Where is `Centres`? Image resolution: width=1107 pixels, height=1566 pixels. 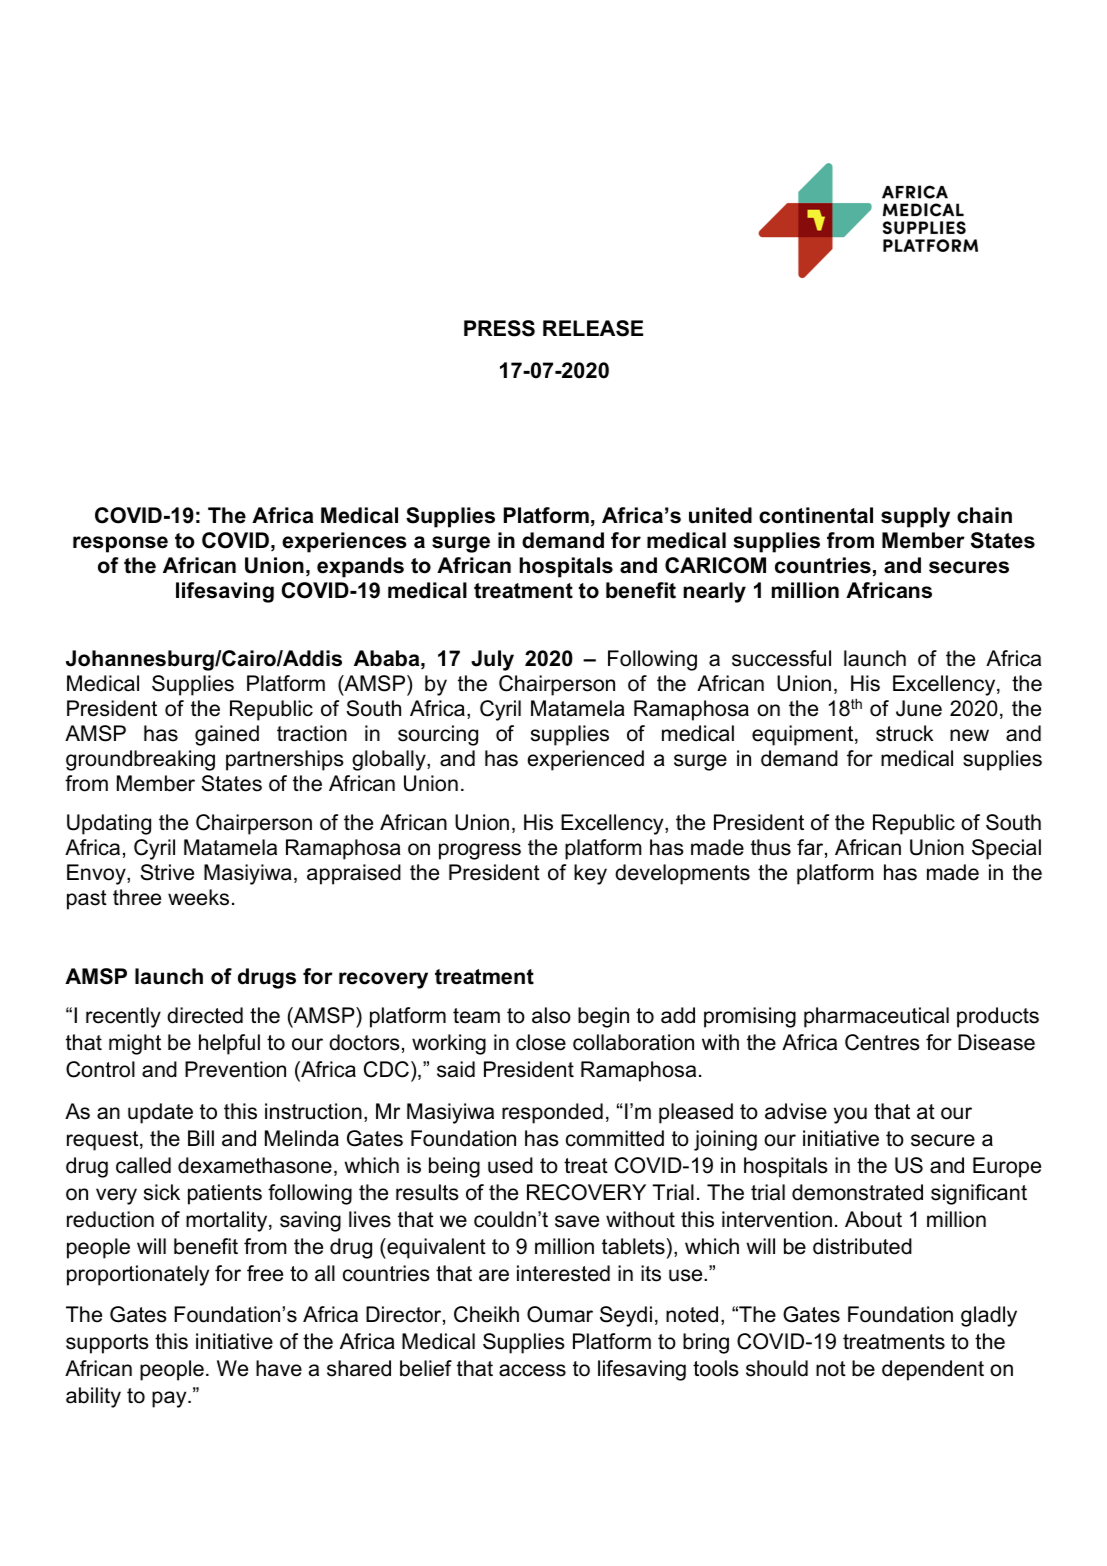 Centres is located at coordinates (882, 1042).
